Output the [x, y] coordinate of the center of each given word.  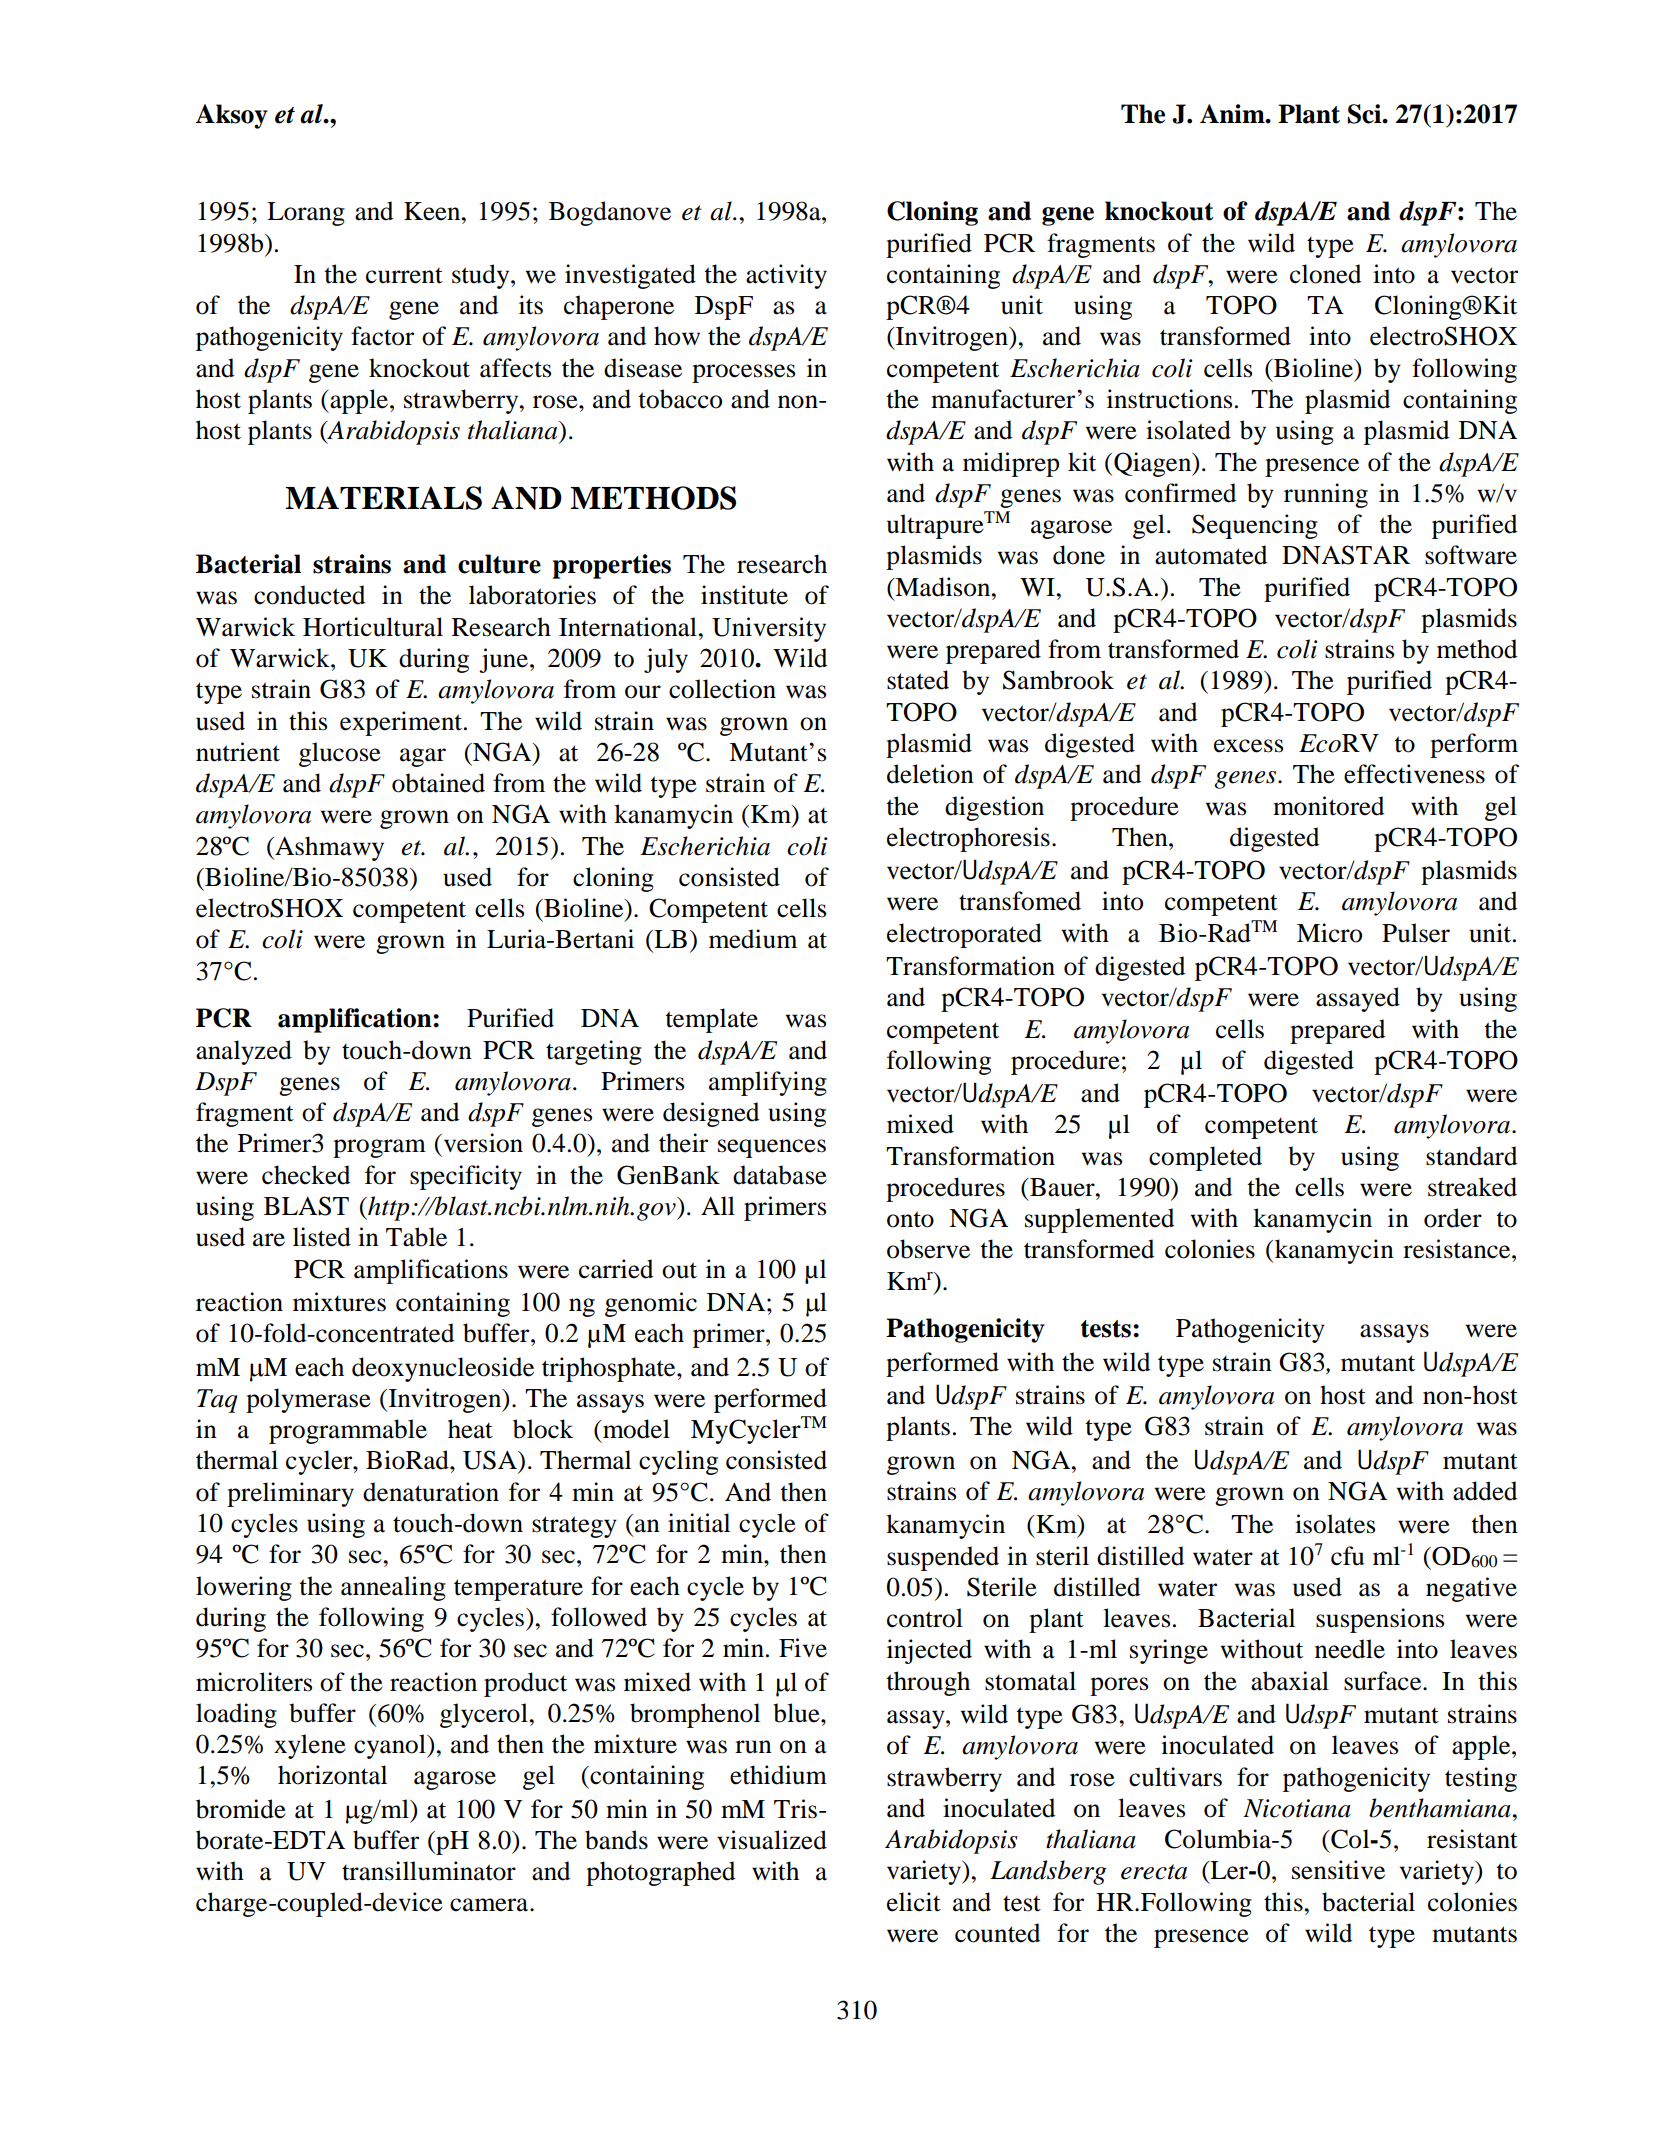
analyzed [244, 1052]
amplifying [768, 1083]
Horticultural [373, 627]
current [404, 276]
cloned [1325, 274]
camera [490, 1905]
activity [786, 276]
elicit [914, 1902]
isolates [1335, 1524]
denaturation [431, 1492]
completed [1205, 1158]
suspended [943, 1558]
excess [1248, 746]
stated [918, 680]
